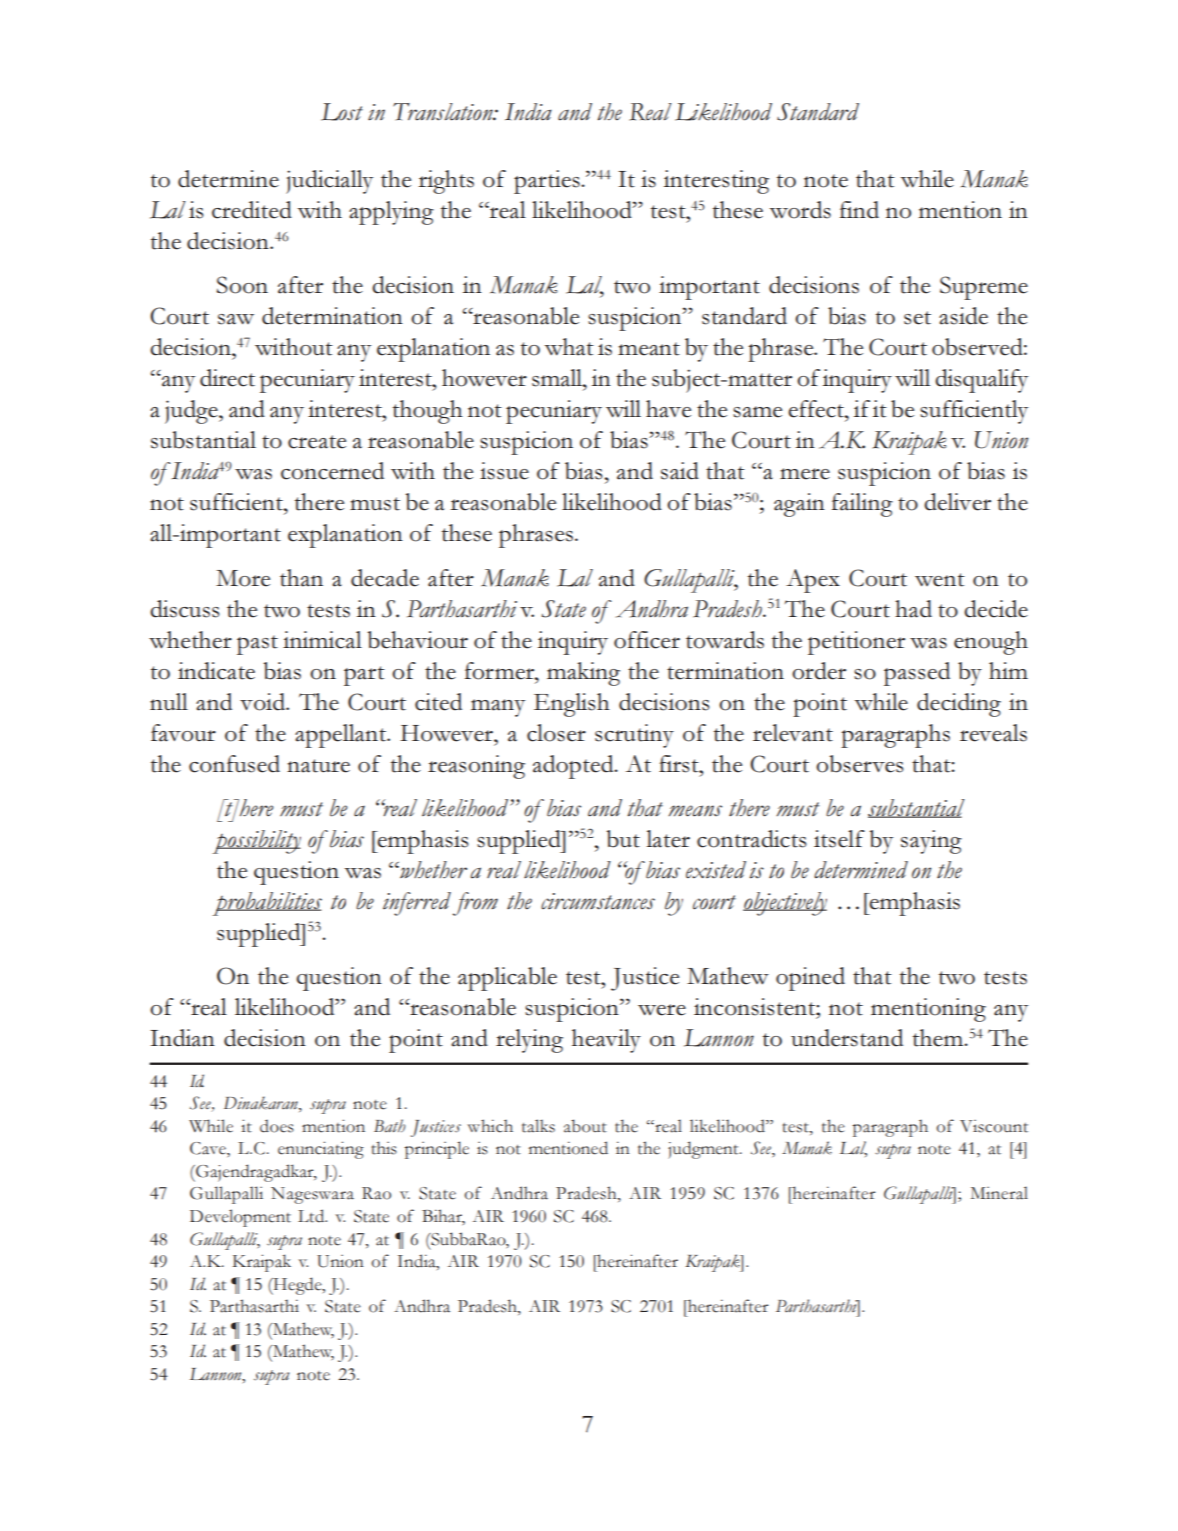 This screenshot has width=1178, height=1531. What do you see at coordinates (585, 1126) in the screenshot?
I see `about` at bounding box center [585, 1126].
